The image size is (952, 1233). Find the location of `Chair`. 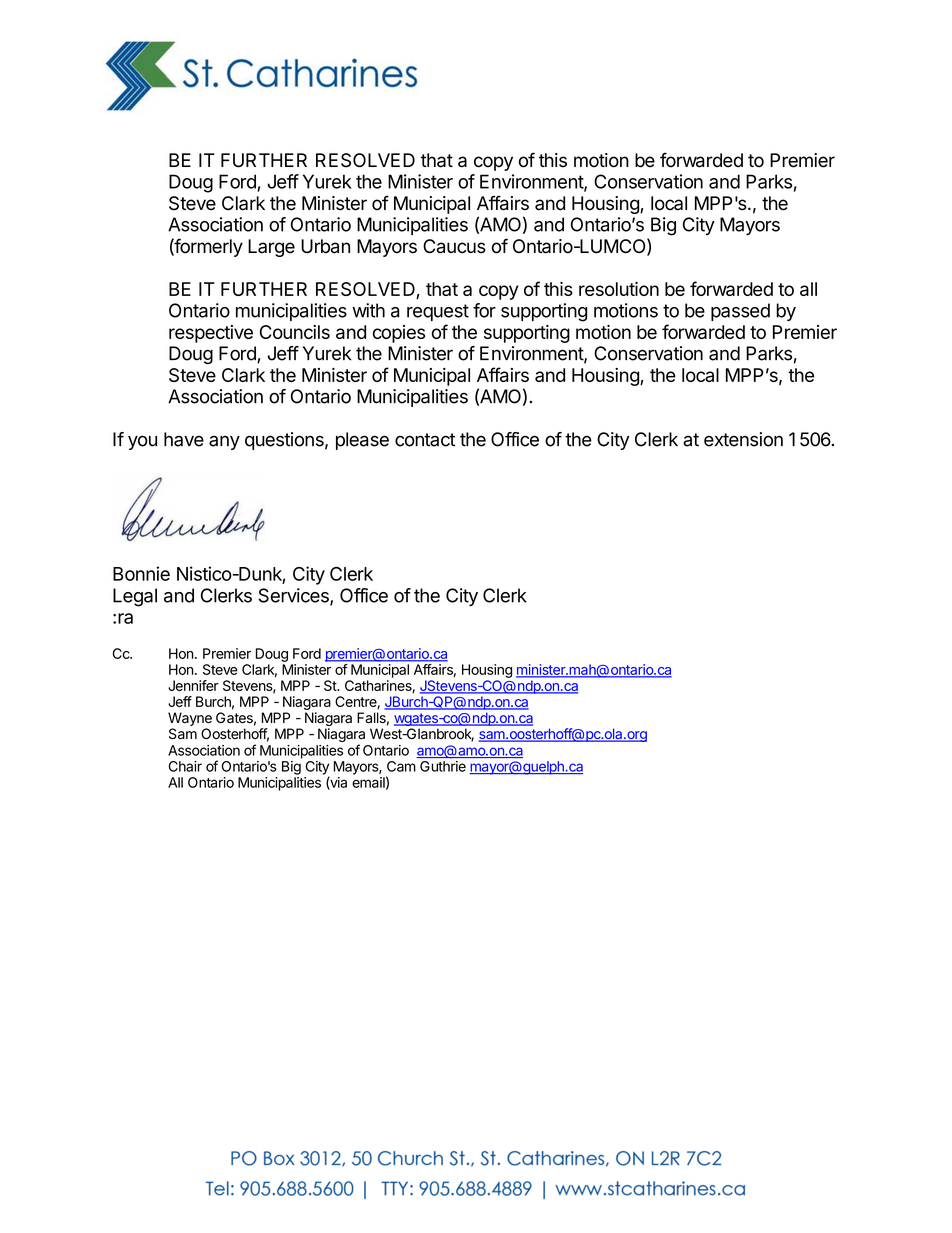

Chair is located at coordinates (185, 766).
